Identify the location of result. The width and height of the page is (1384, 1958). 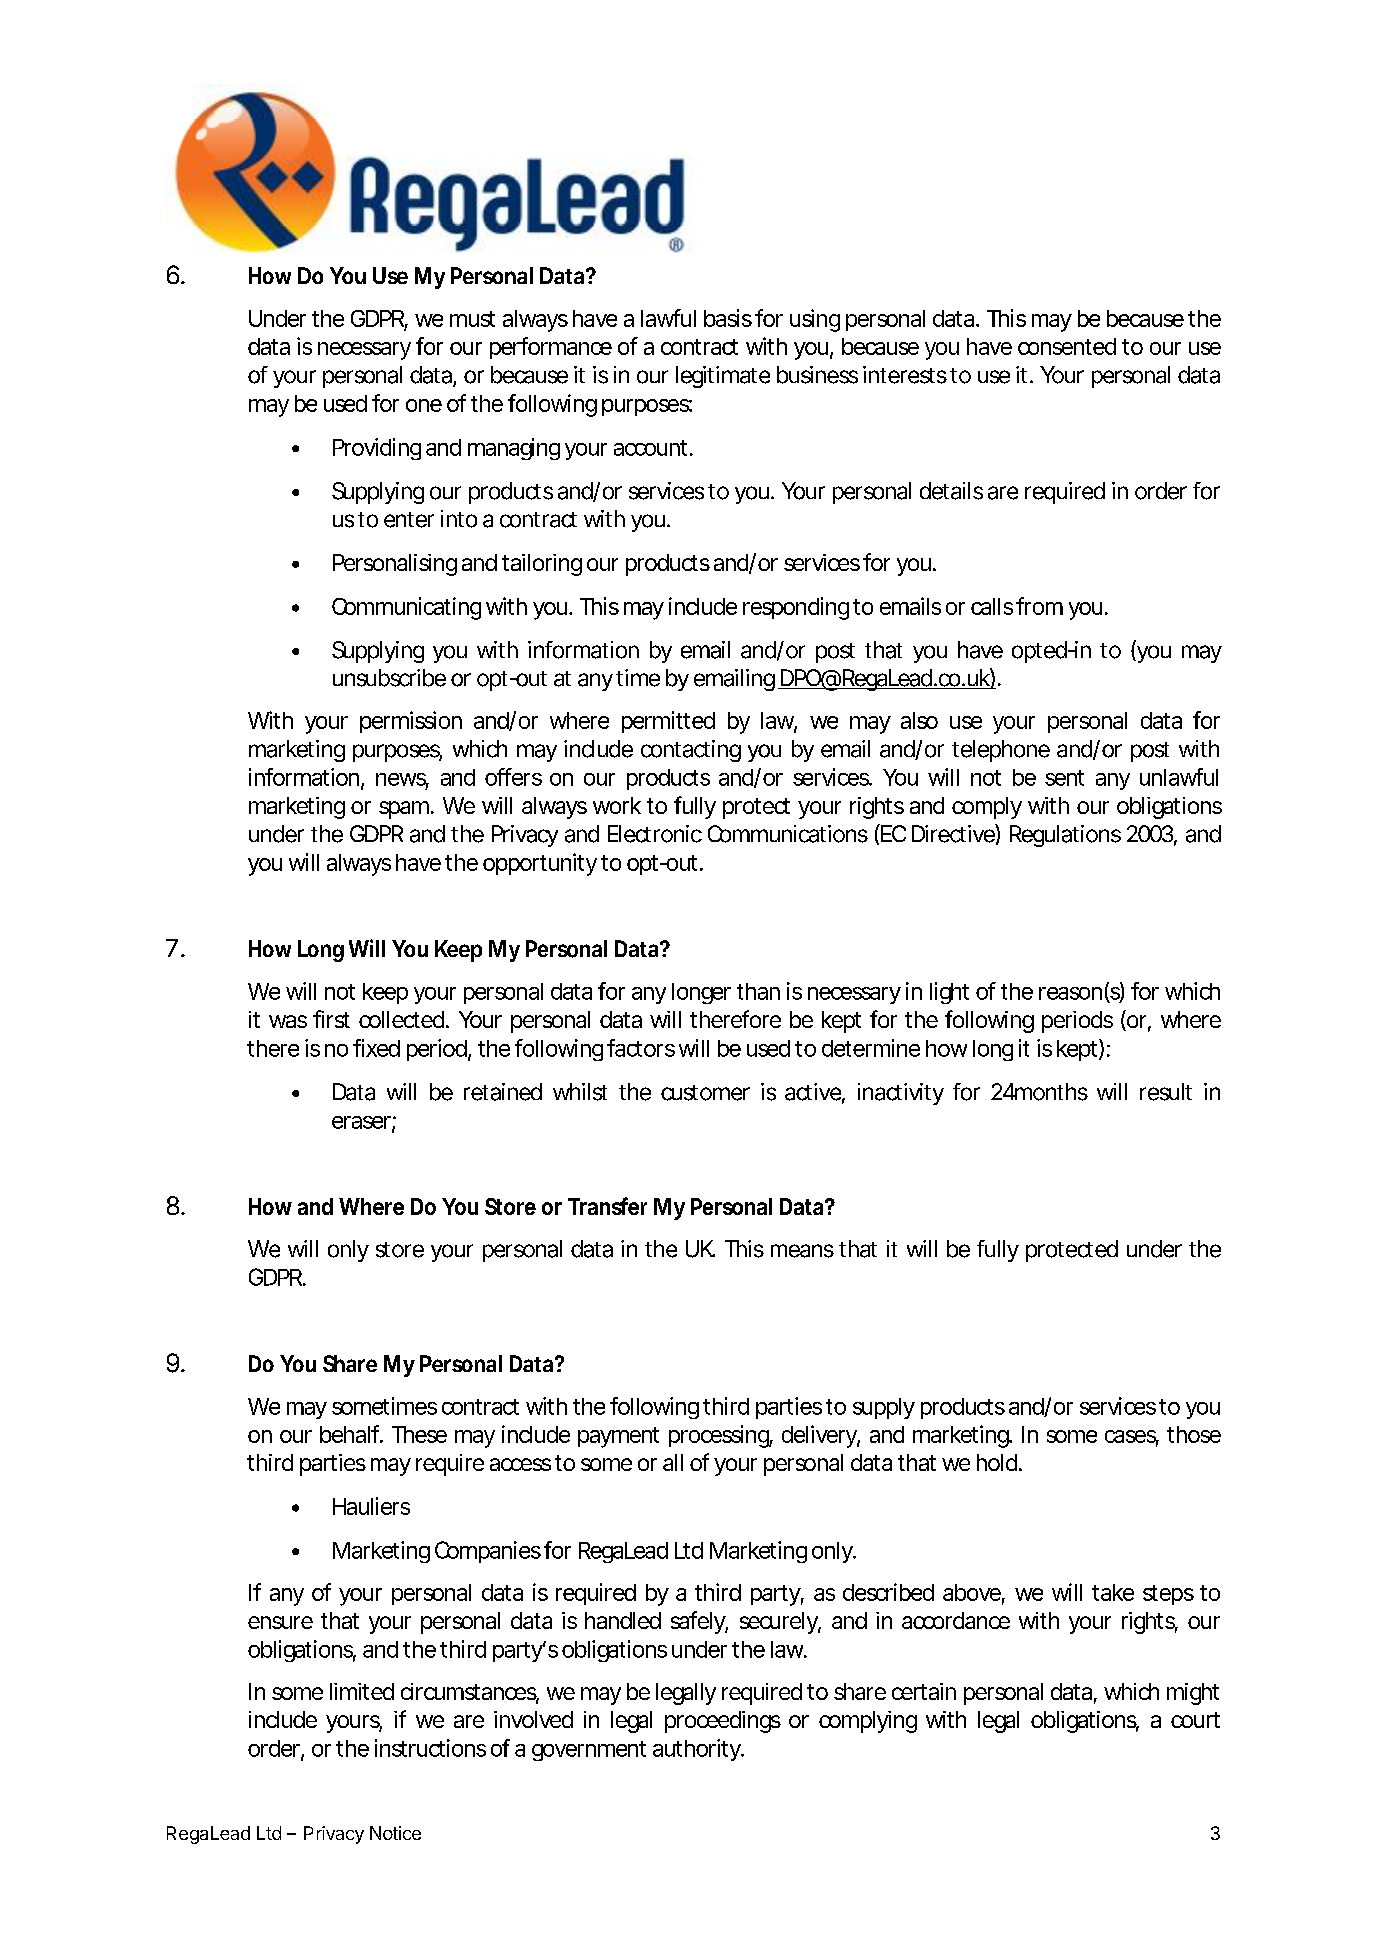
(1166, 1092).
